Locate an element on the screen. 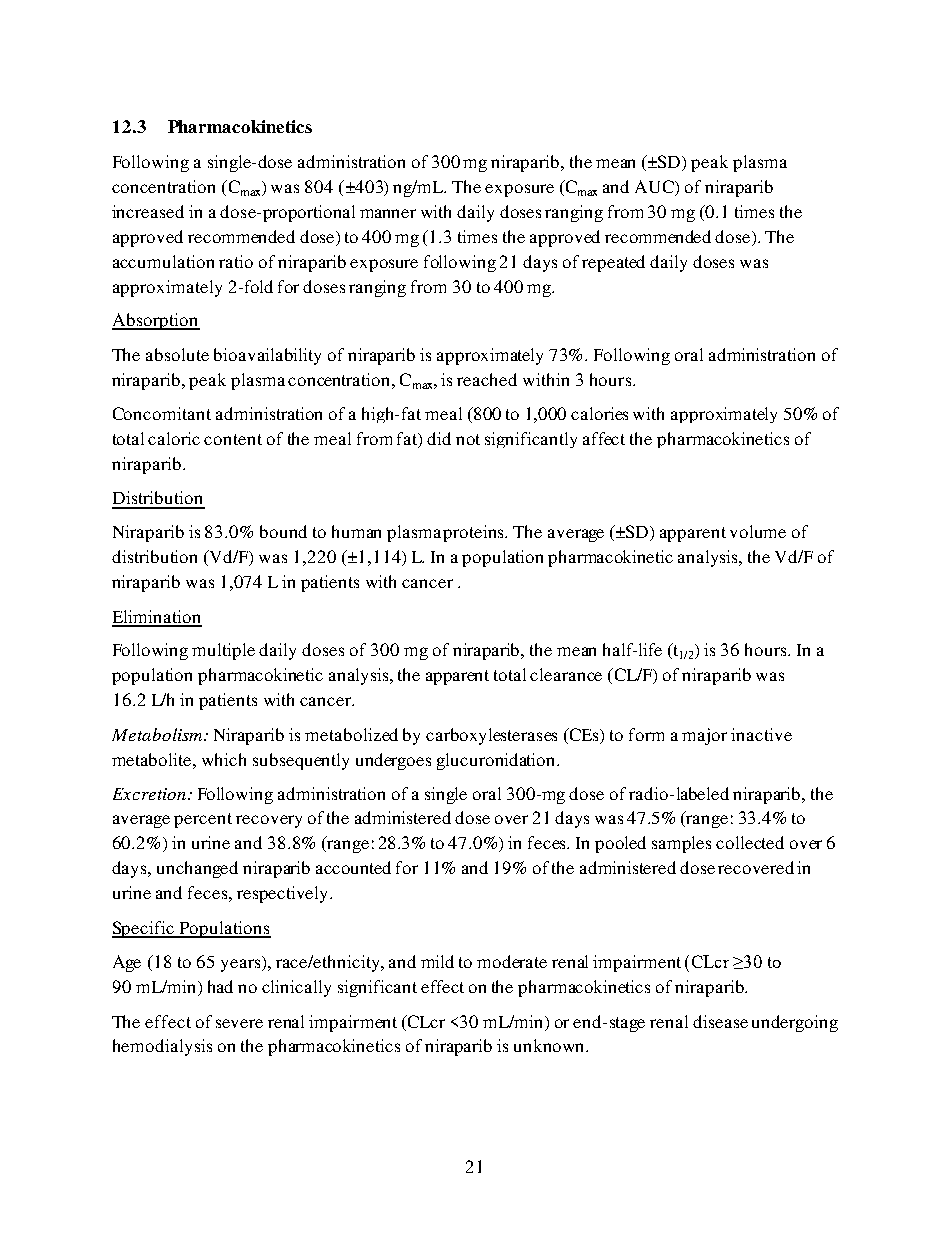 Image resolution: width=952 pixels, height=1233 pixels. volume is located at coordinates (758, 531).
